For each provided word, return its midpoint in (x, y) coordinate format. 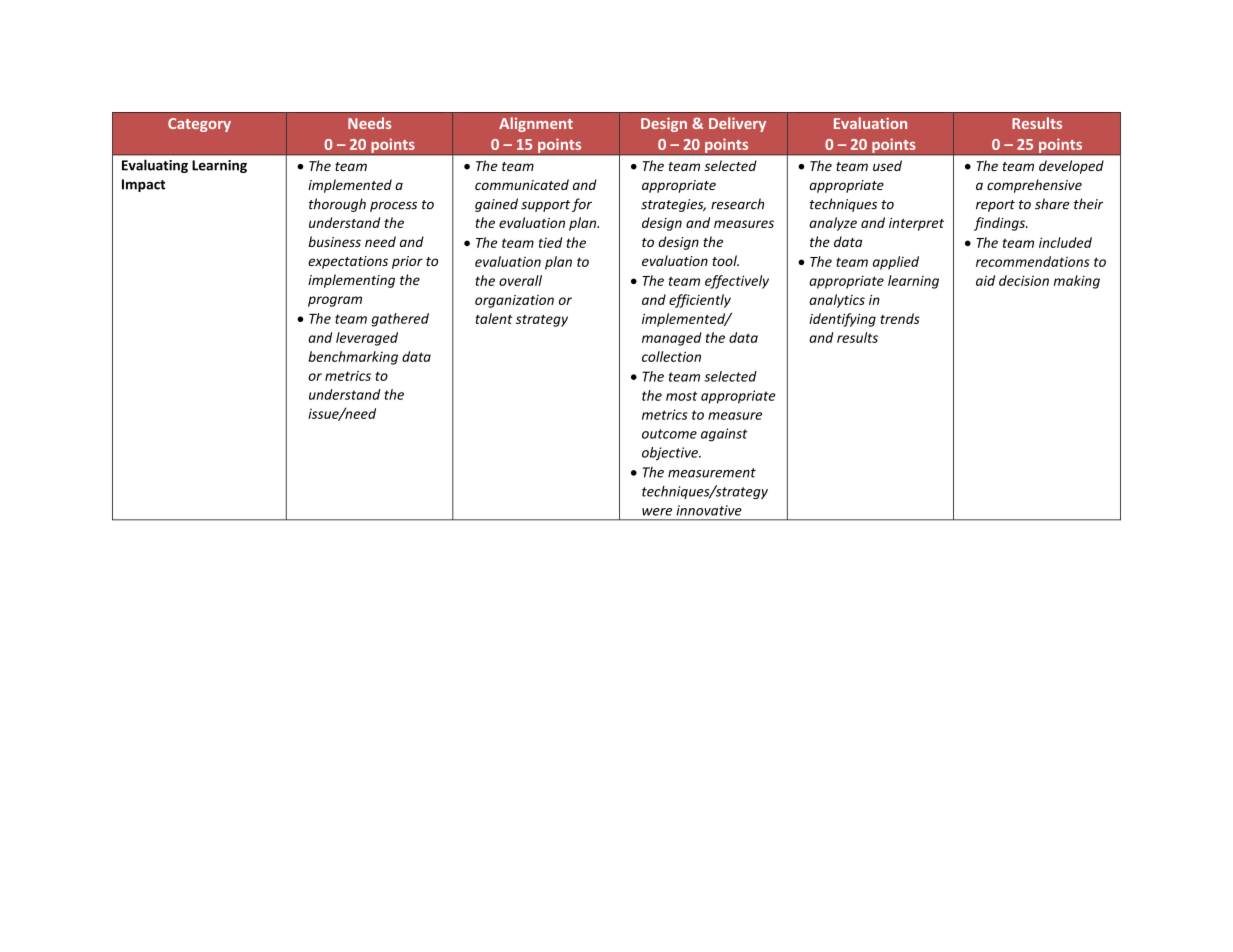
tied (550, 242)
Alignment (536, 124)
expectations (348, 262)
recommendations (1033, 261)
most (682, 396)
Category (199, 125)
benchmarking (353, 358)
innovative (709, 510)
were (657, 512)
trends (900, 318)
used (887, 165)
